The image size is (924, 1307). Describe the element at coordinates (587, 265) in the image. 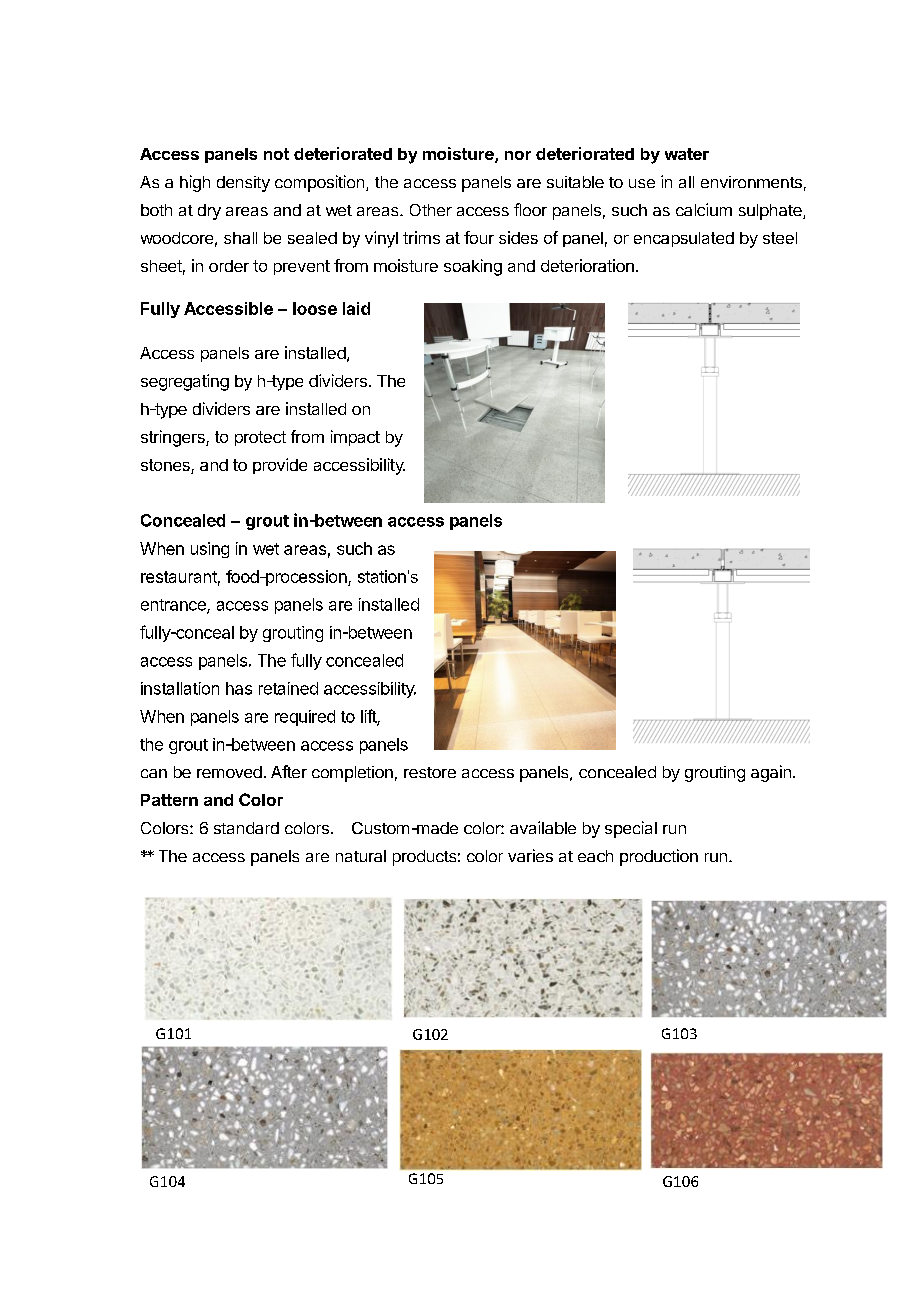

I see `deterioration` at that location.
